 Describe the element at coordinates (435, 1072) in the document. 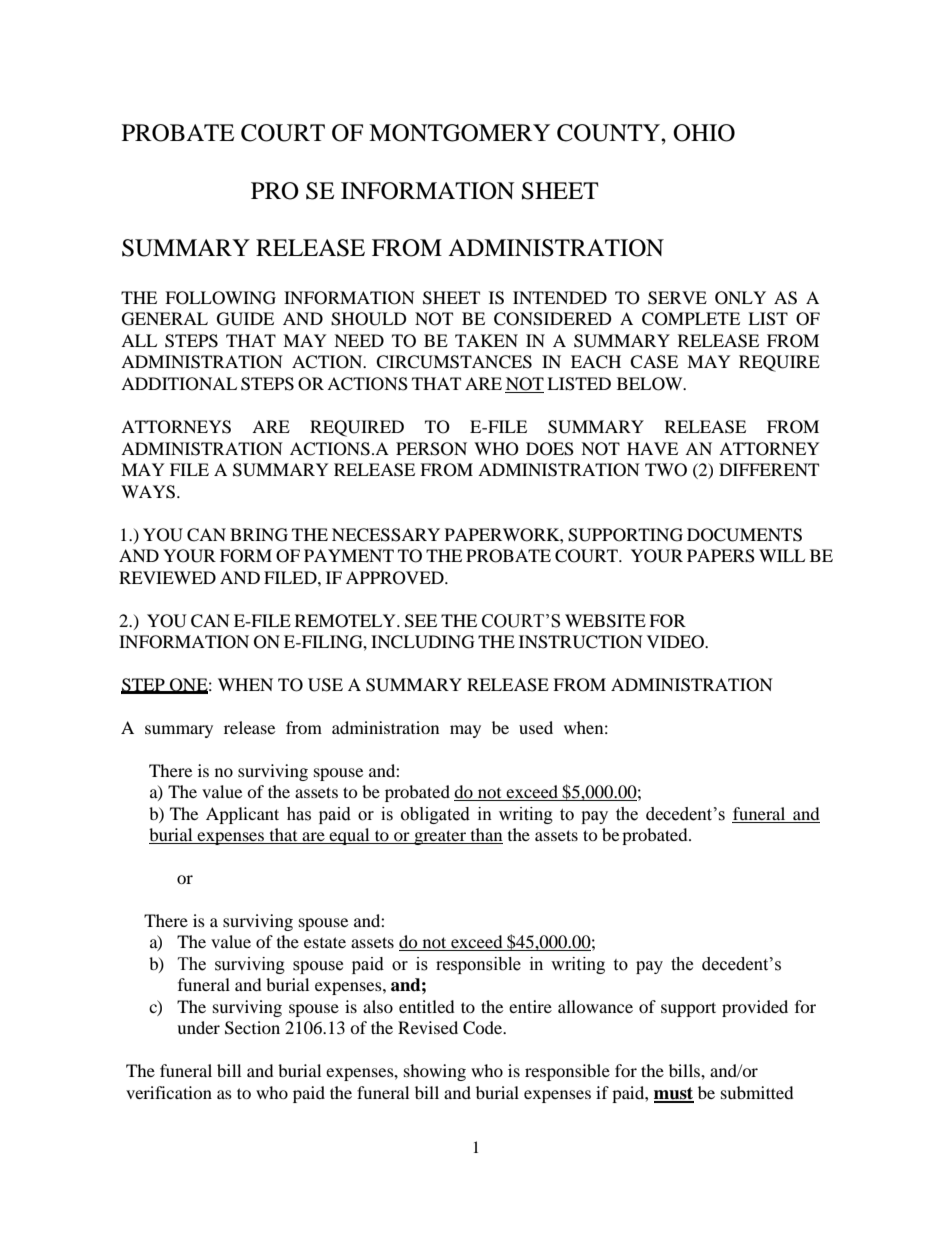

I see `showing` at that location.
